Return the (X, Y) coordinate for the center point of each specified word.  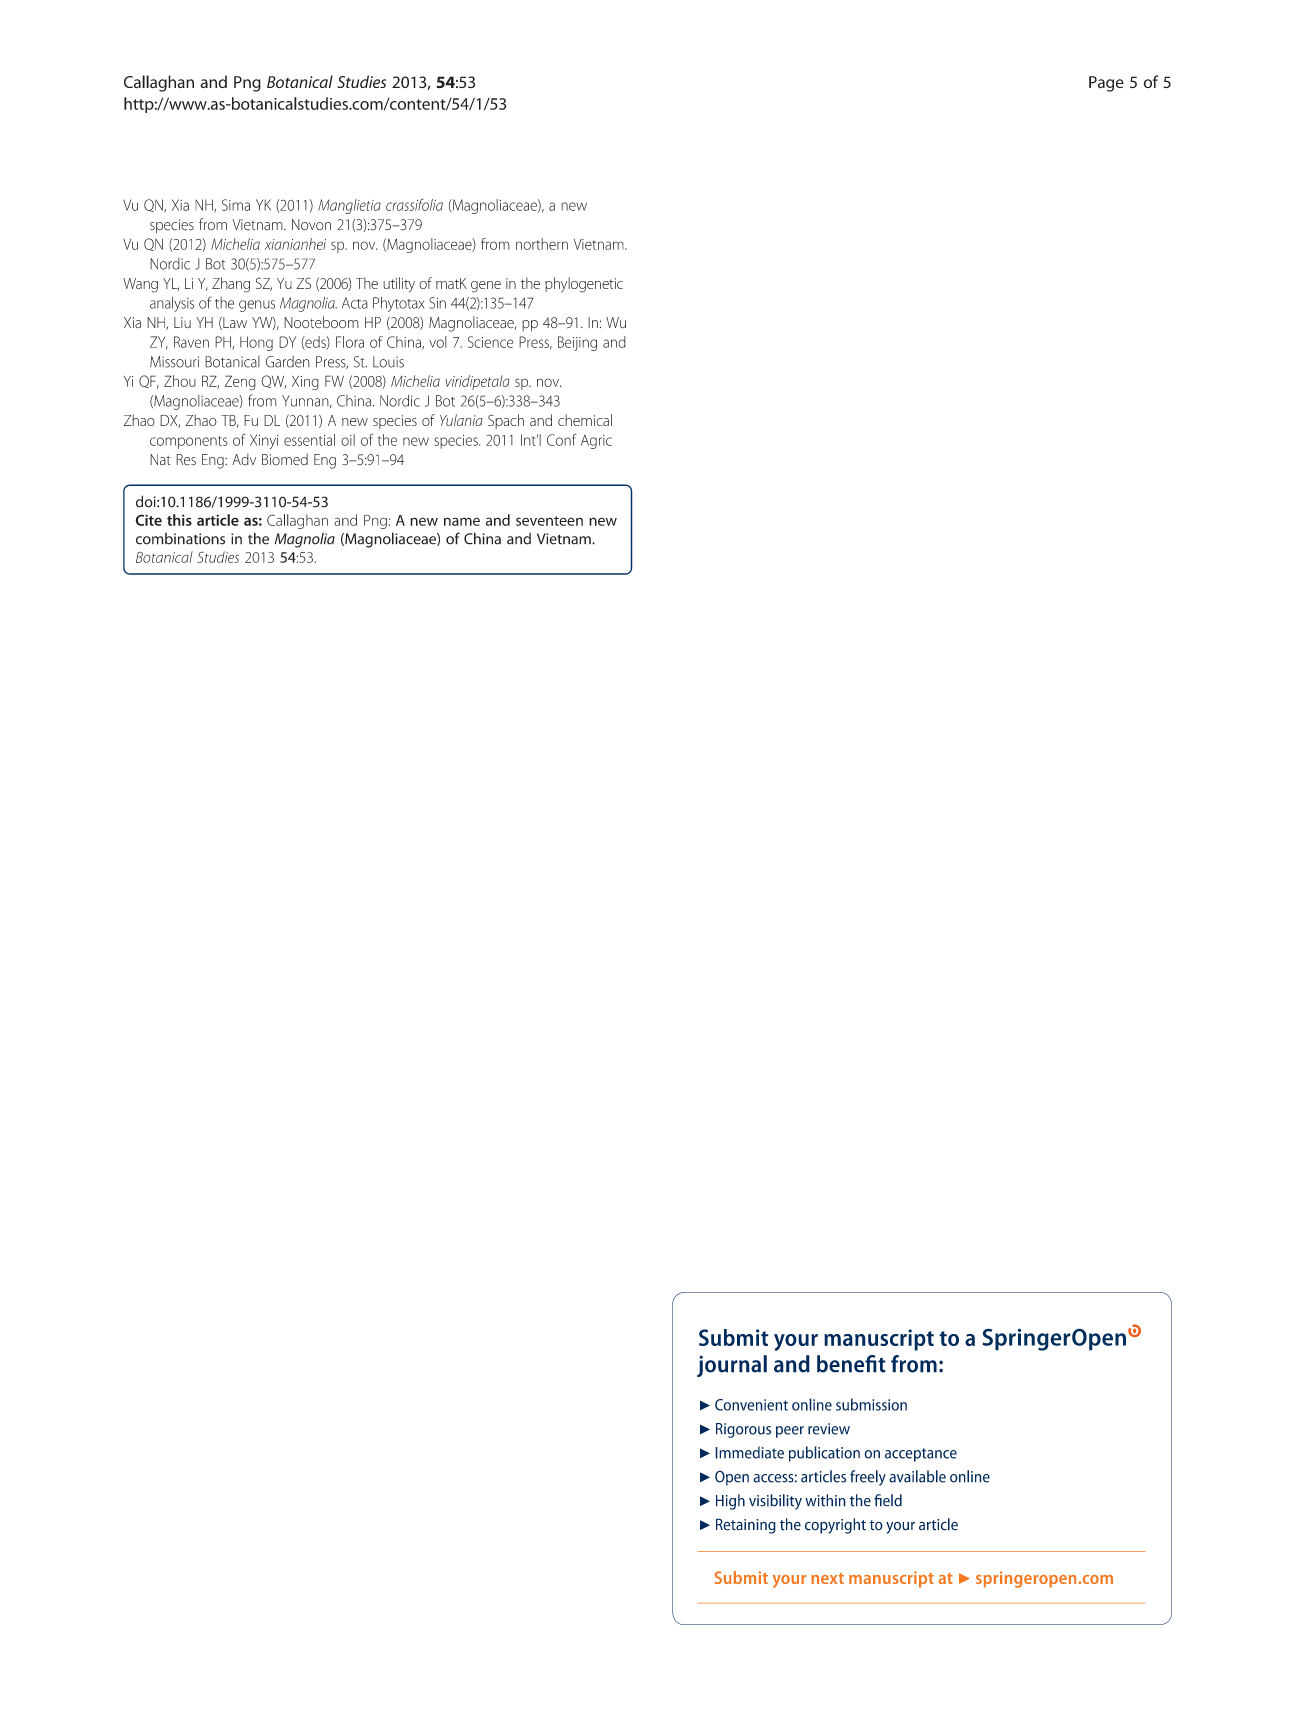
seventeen (549, 521)
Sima (236, 205)
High (730, 1502)
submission (871, 1404)
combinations (180, 539)
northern (542, 244)
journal (732, 1366)
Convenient (751, 1405)
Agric (596, 441)
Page (1106, 84)
